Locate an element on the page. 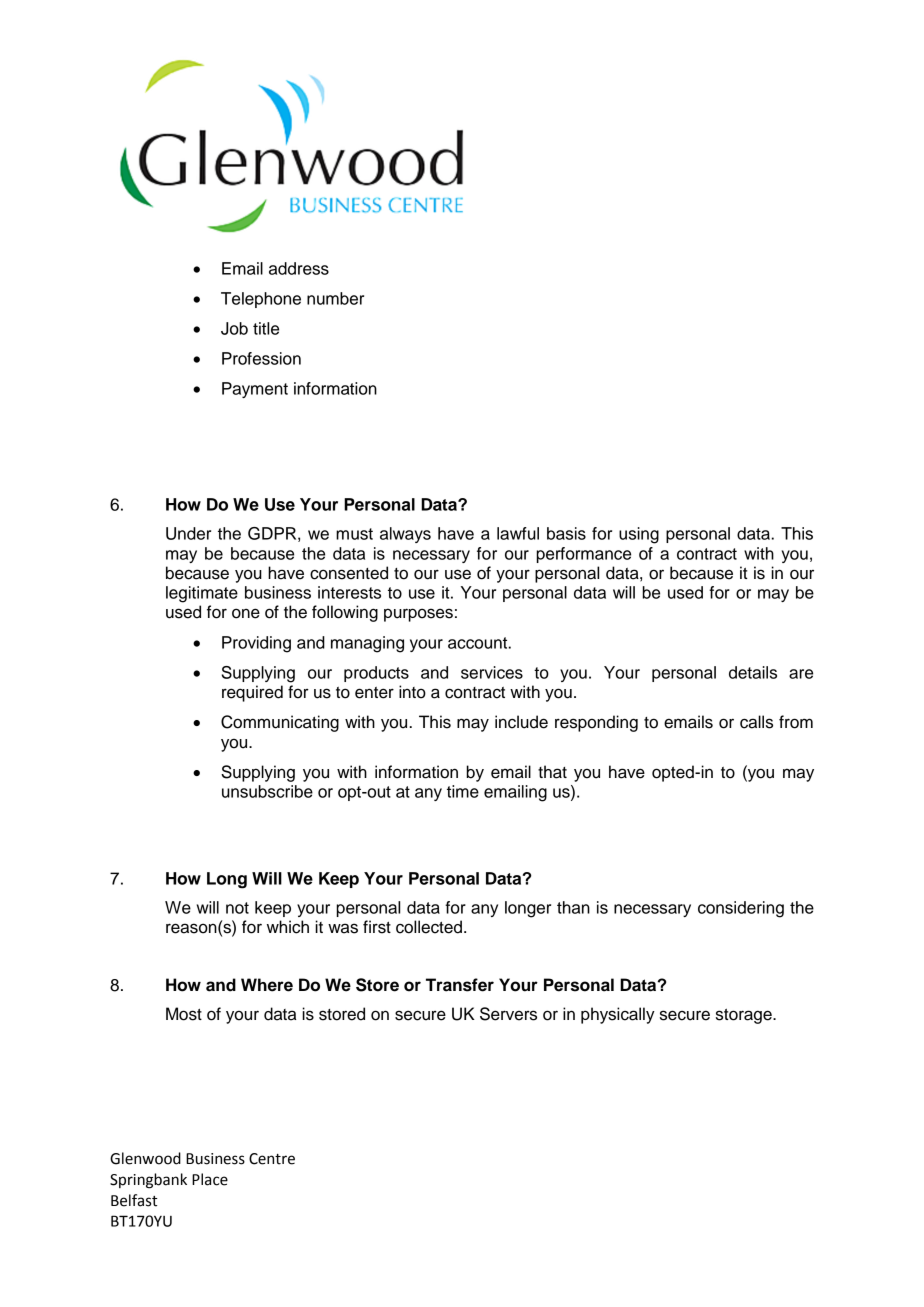 The width and height of the image is (924, 1307). services is located at coordinates (492, 672).
